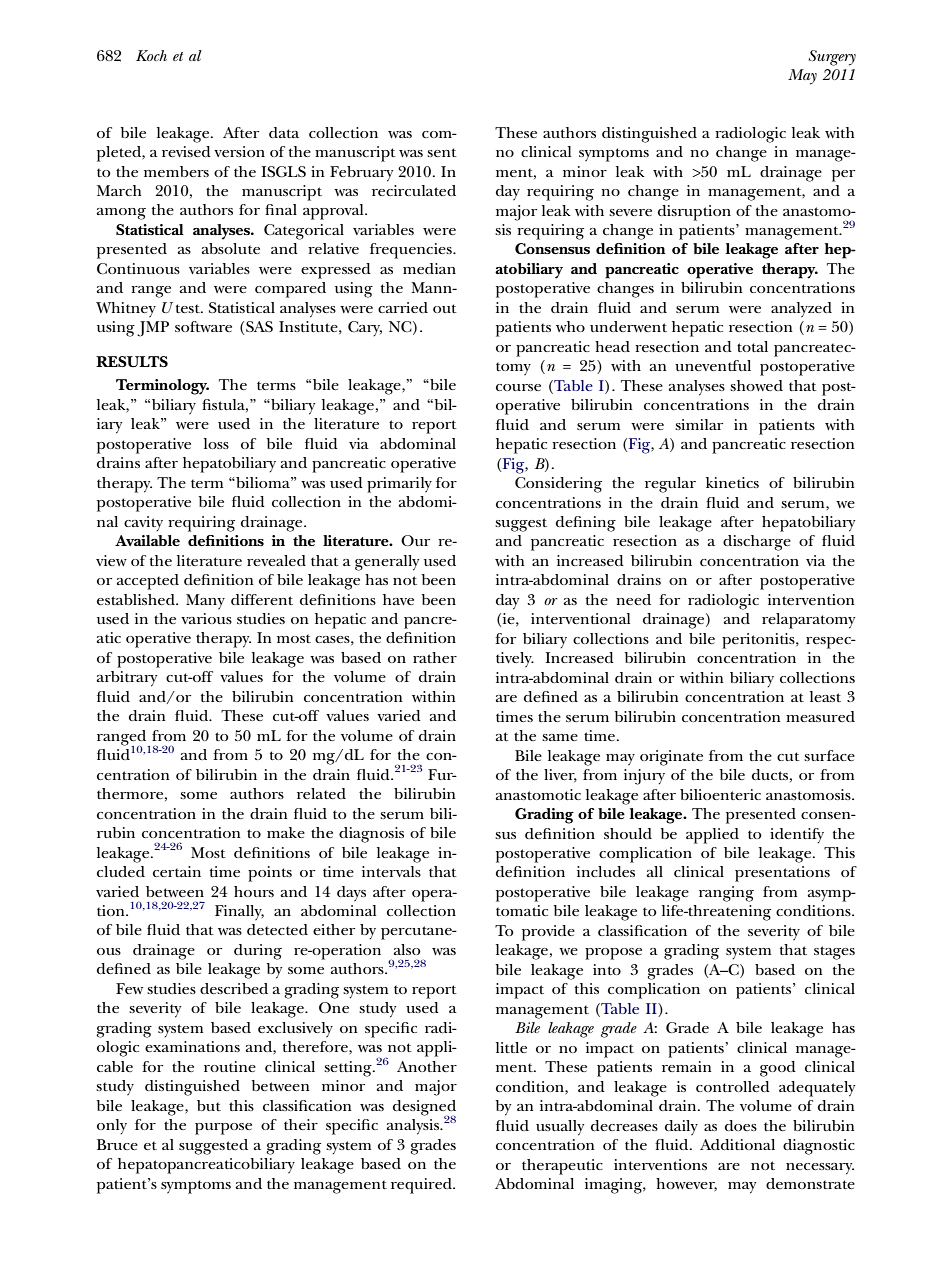  What do you see at coordinates (832, 58) in the page?
I see `Surgery` at bounding box center [832, 58].
